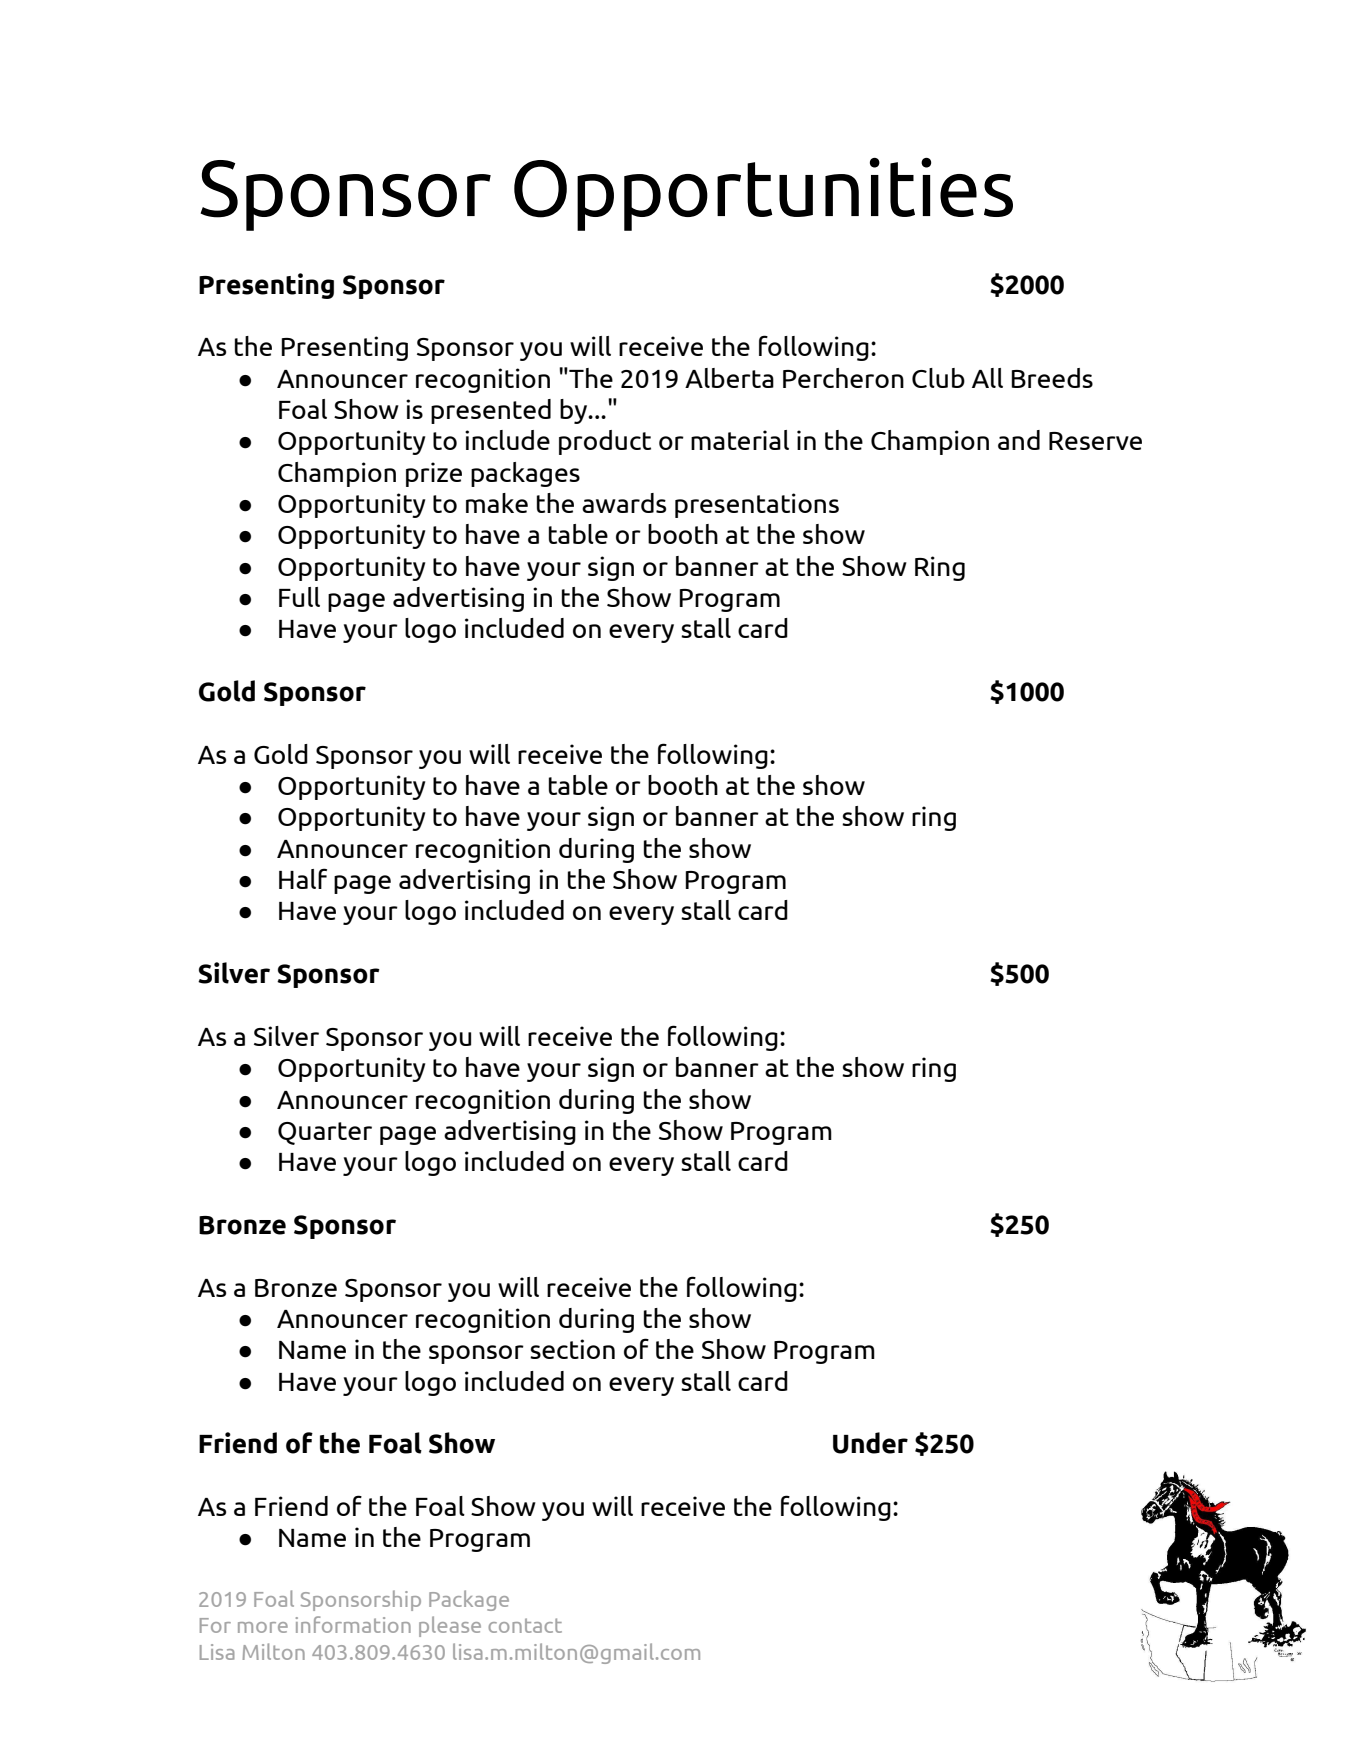 This image has height=1742, width=1346. I want to click on information, so click(353, 1624).
